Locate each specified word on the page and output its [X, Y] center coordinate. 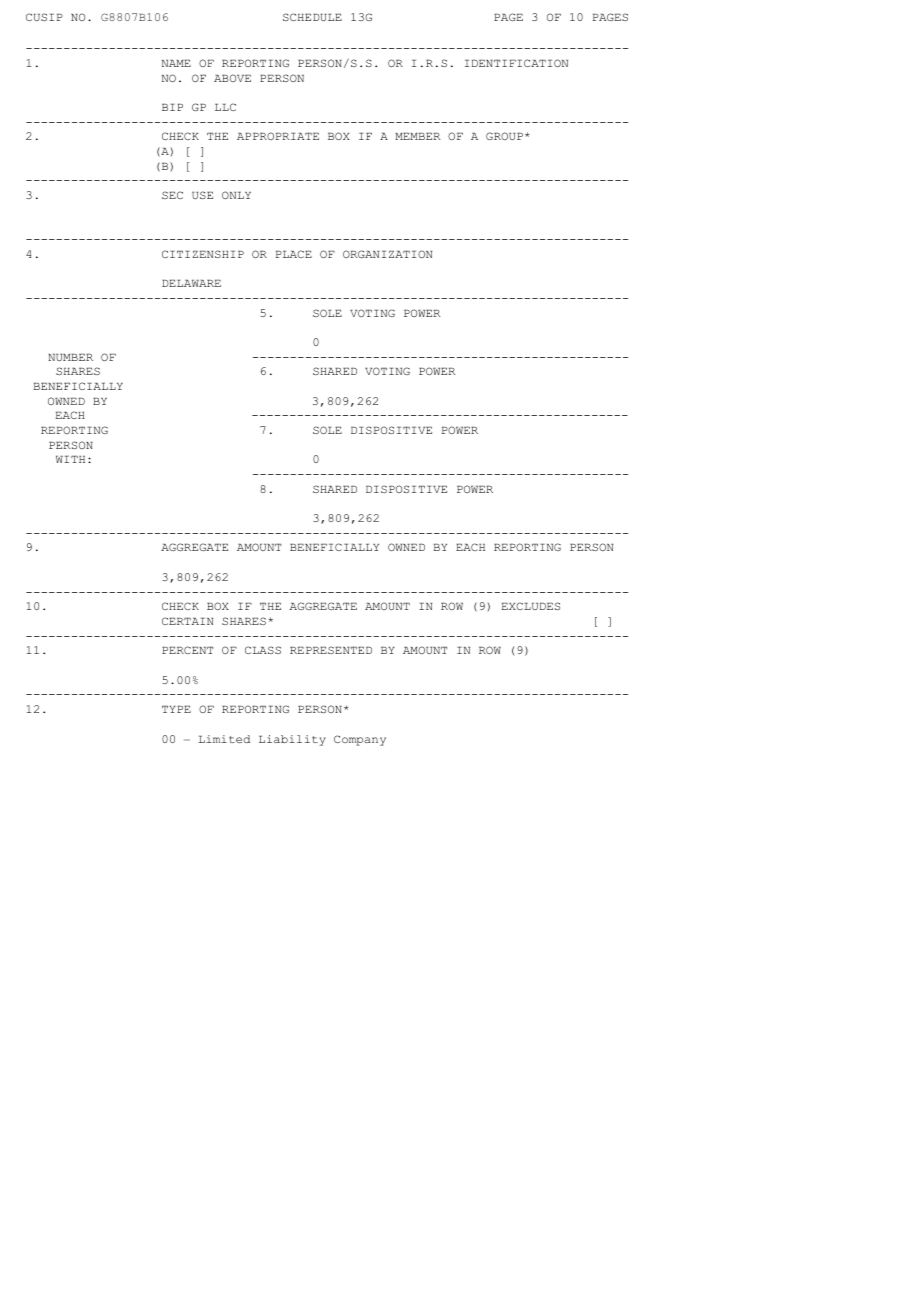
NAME [176, 63]
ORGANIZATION [387, 254]
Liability [292, 740]
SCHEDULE [312, 17]
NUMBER [70, 357]
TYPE [176, 709]
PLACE [294, 254]
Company [360, 740]
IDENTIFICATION [516, 63]
